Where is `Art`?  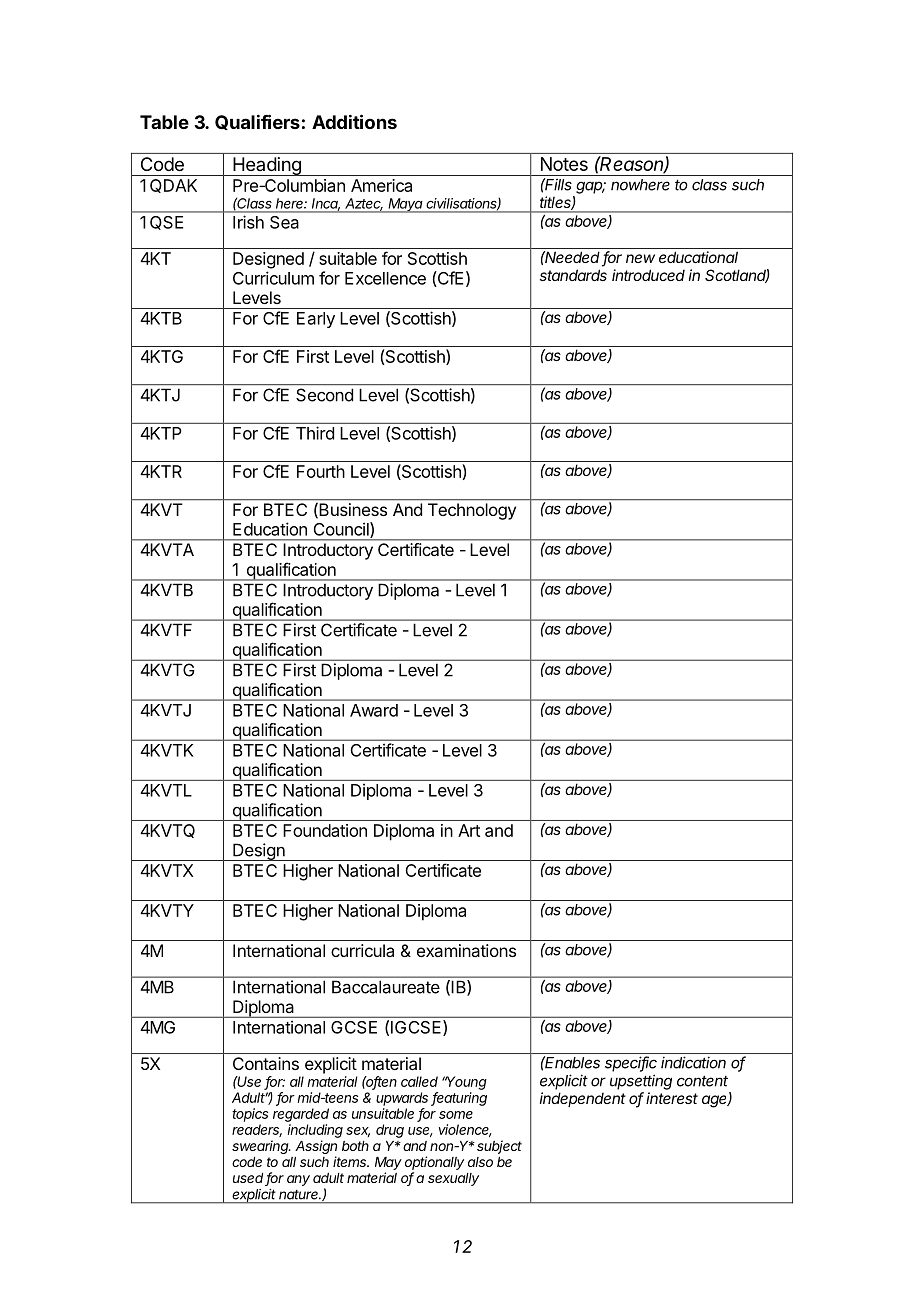
Art is located at coordinates (469, 830).
